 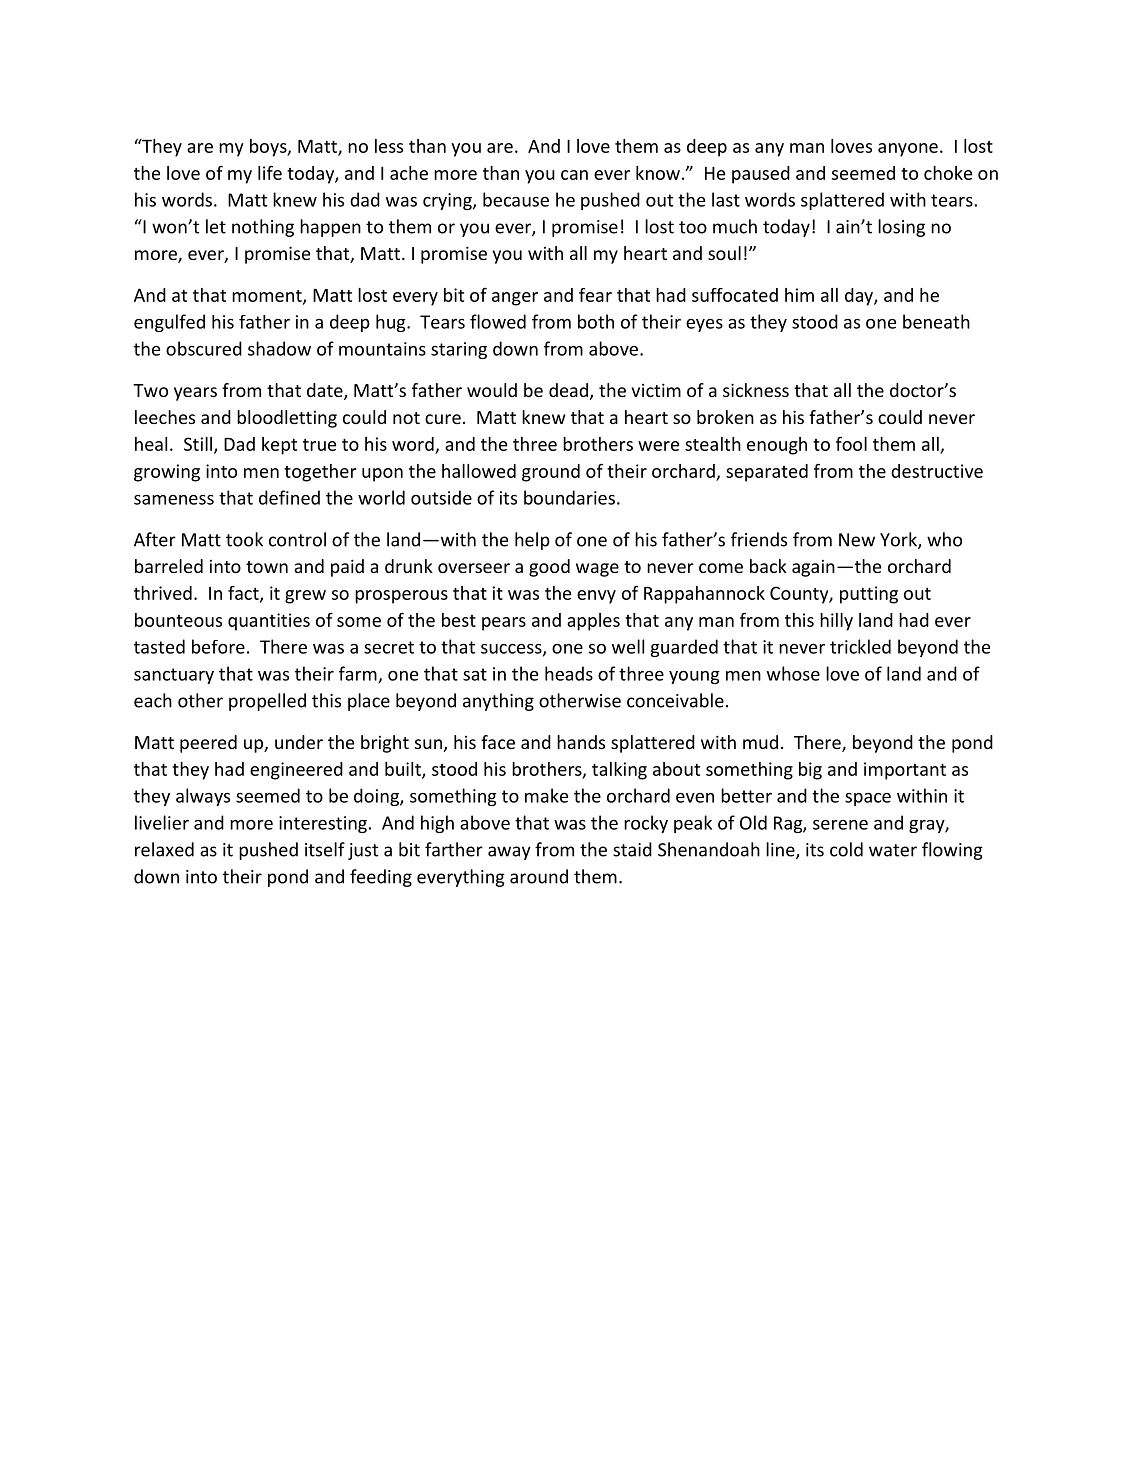 I want to click on life, so click(x=270, y=172).
